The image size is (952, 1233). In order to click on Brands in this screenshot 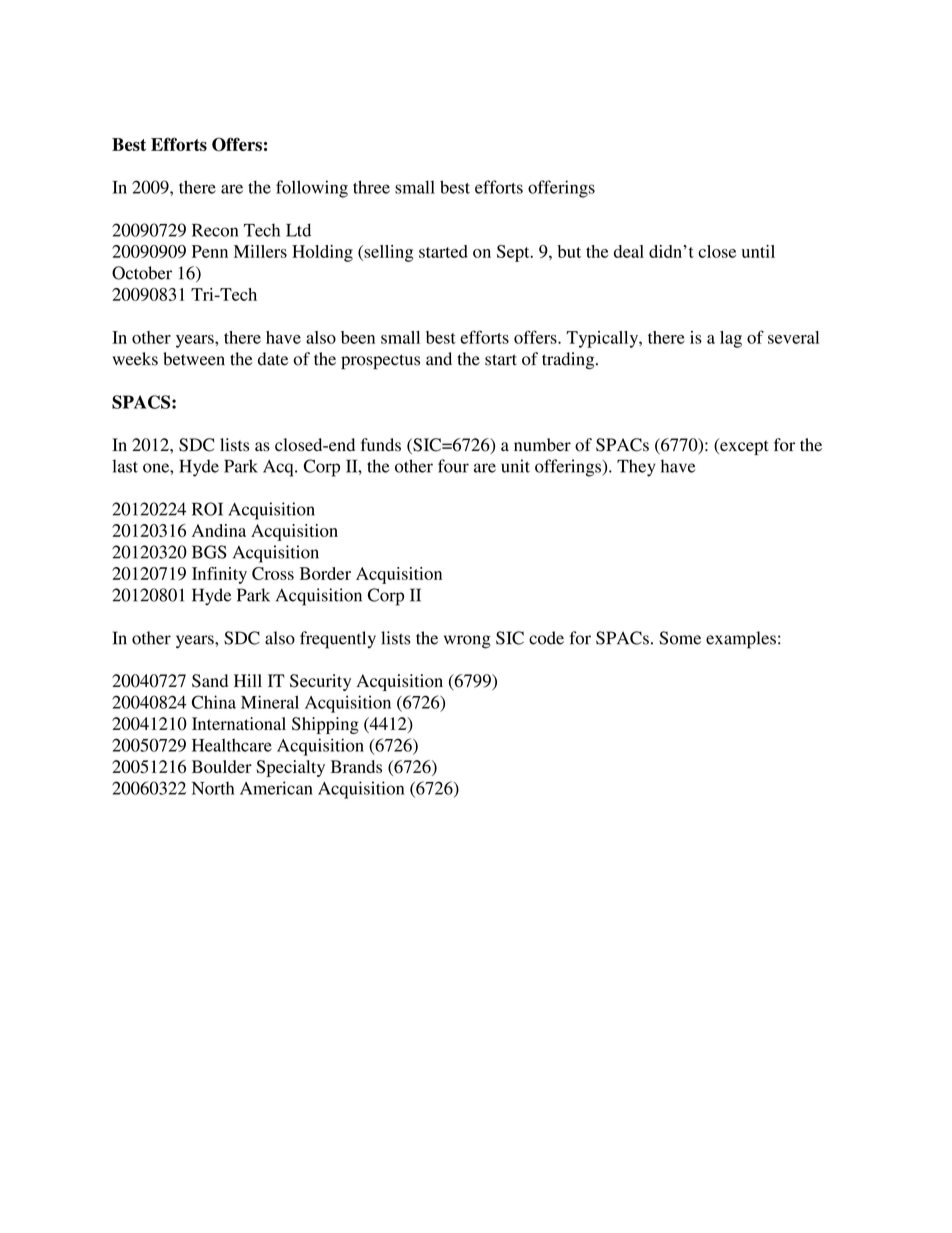, I will do `click(356, 766)`.
